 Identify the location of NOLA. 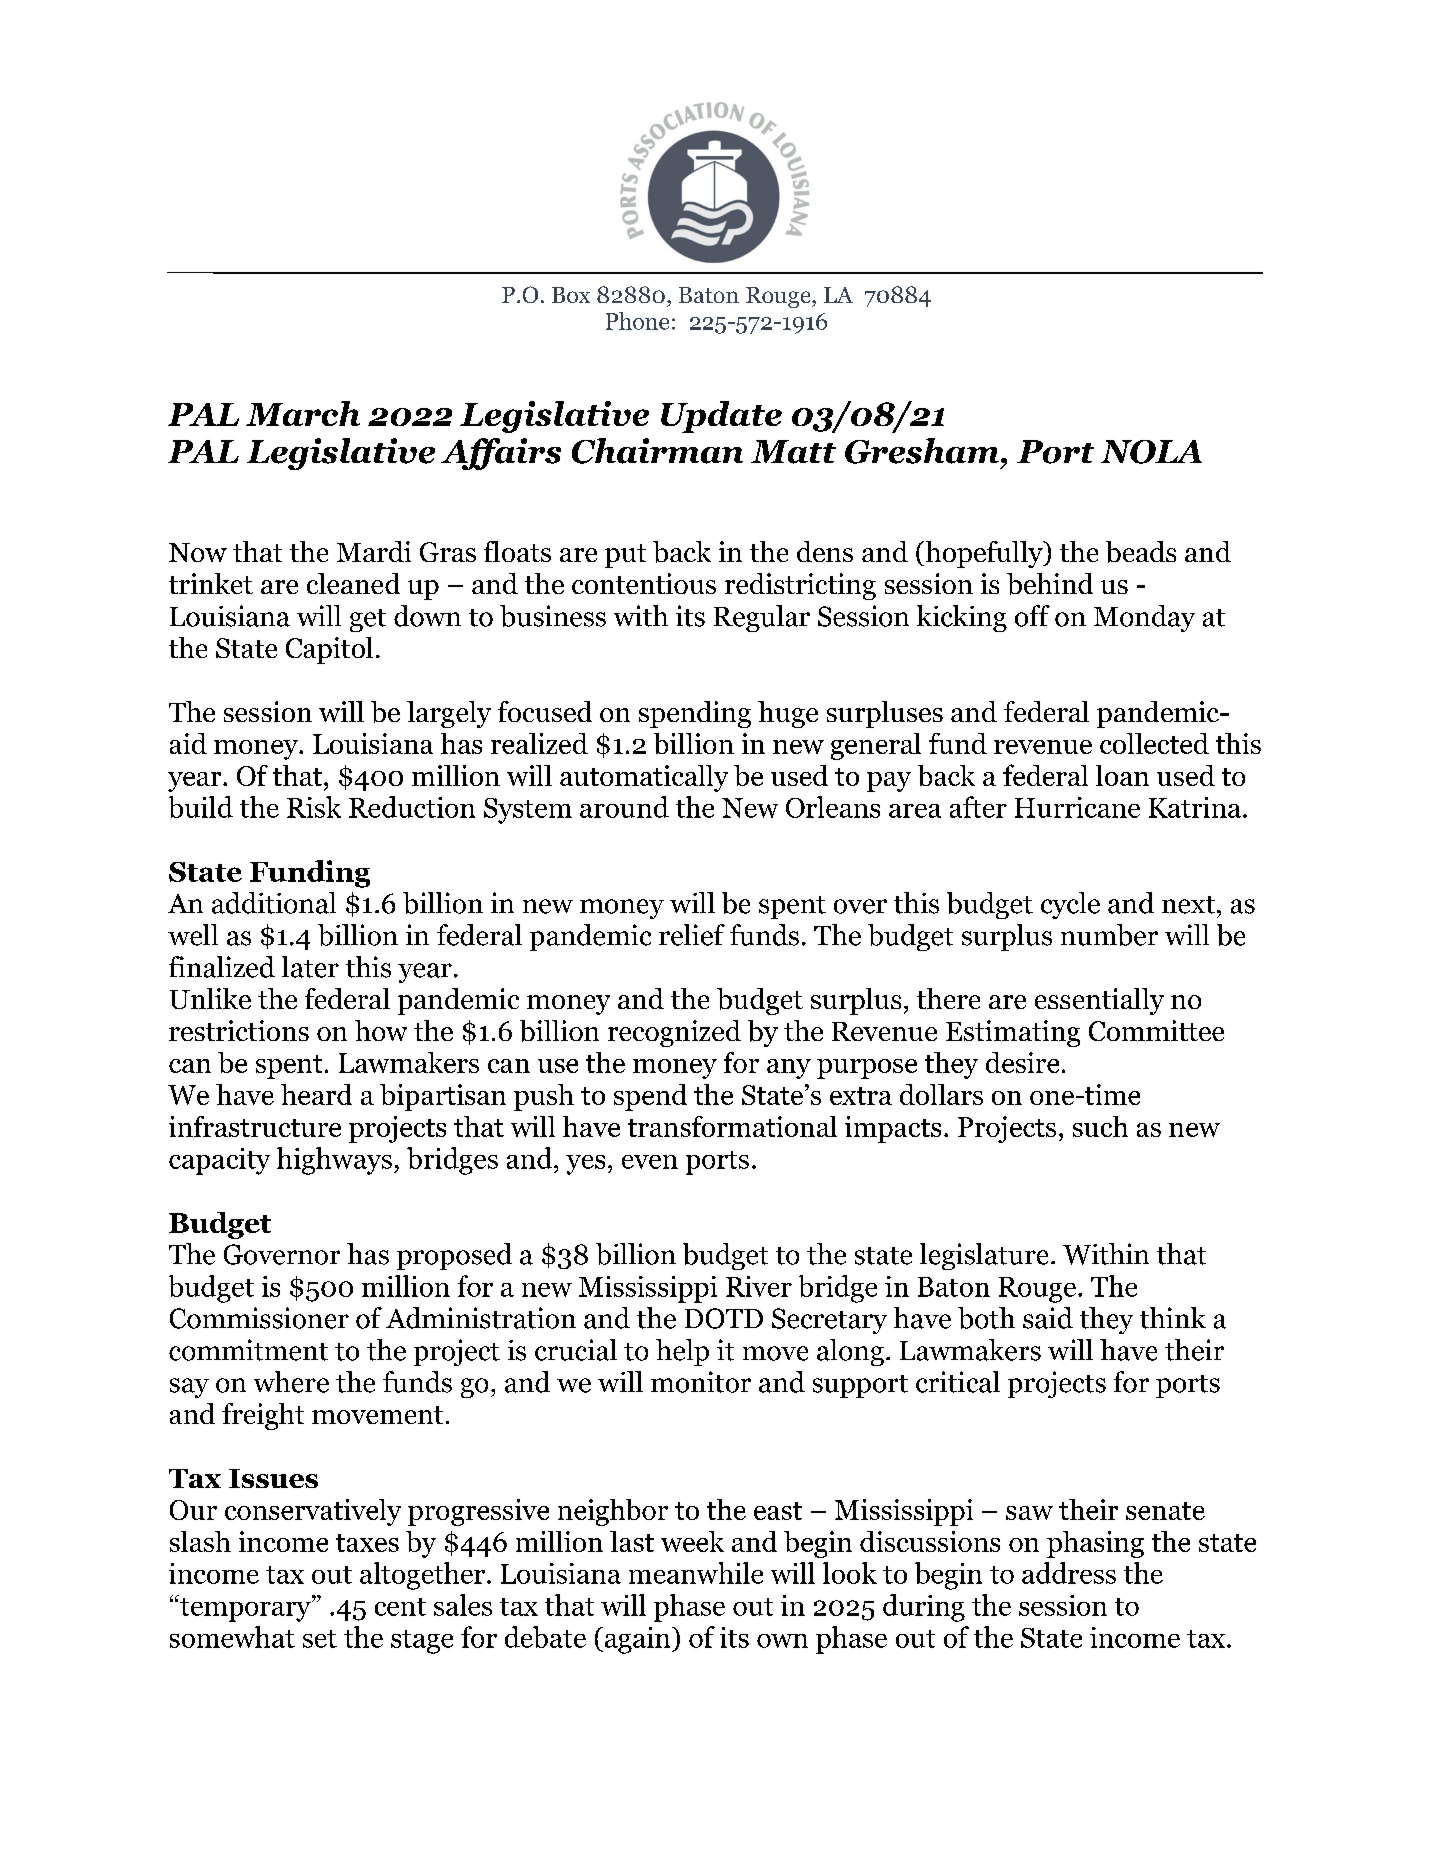
(1151, 452).
